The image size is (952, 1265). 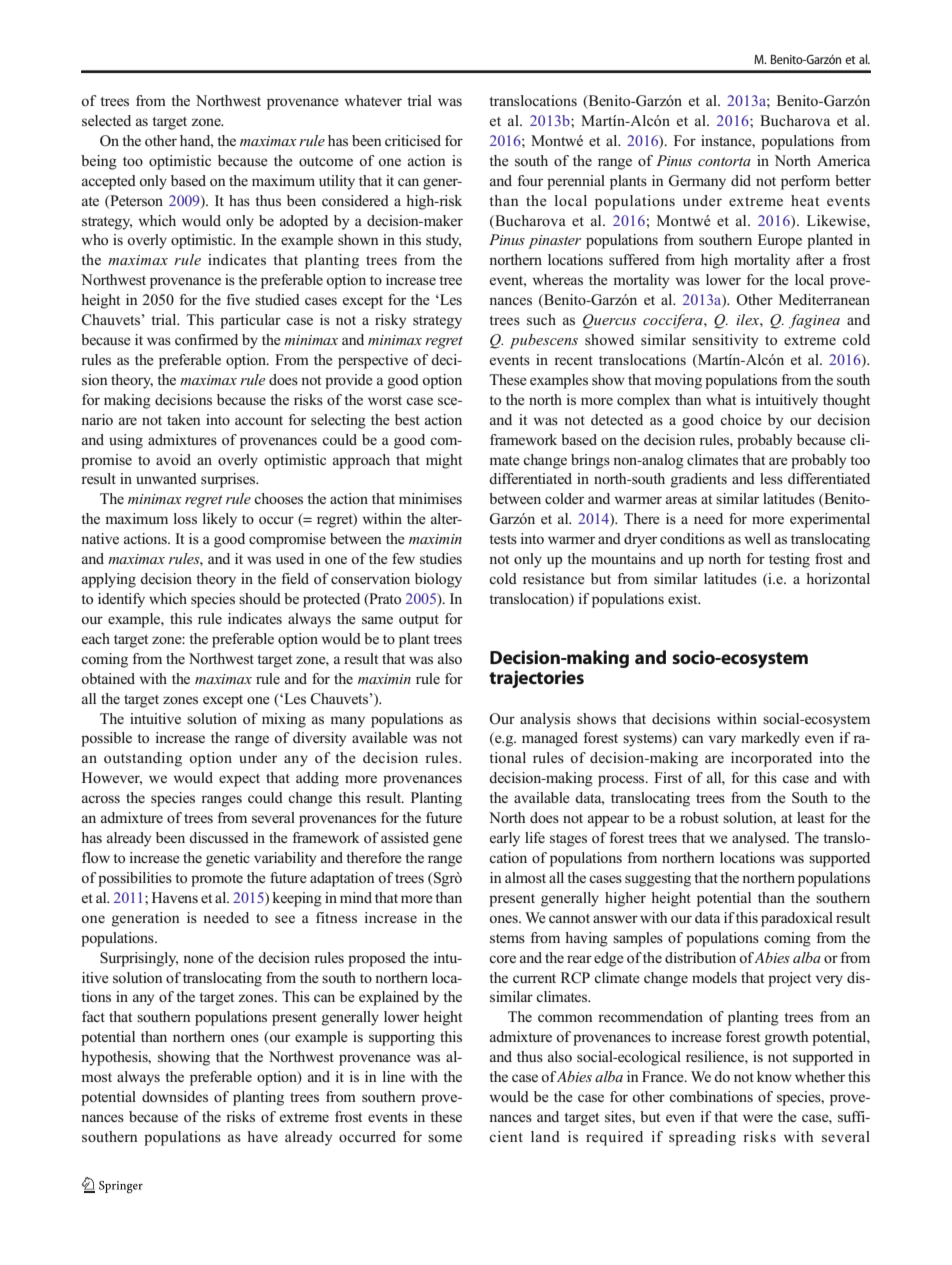 I want to click on might, so click(x=444, y=461).
